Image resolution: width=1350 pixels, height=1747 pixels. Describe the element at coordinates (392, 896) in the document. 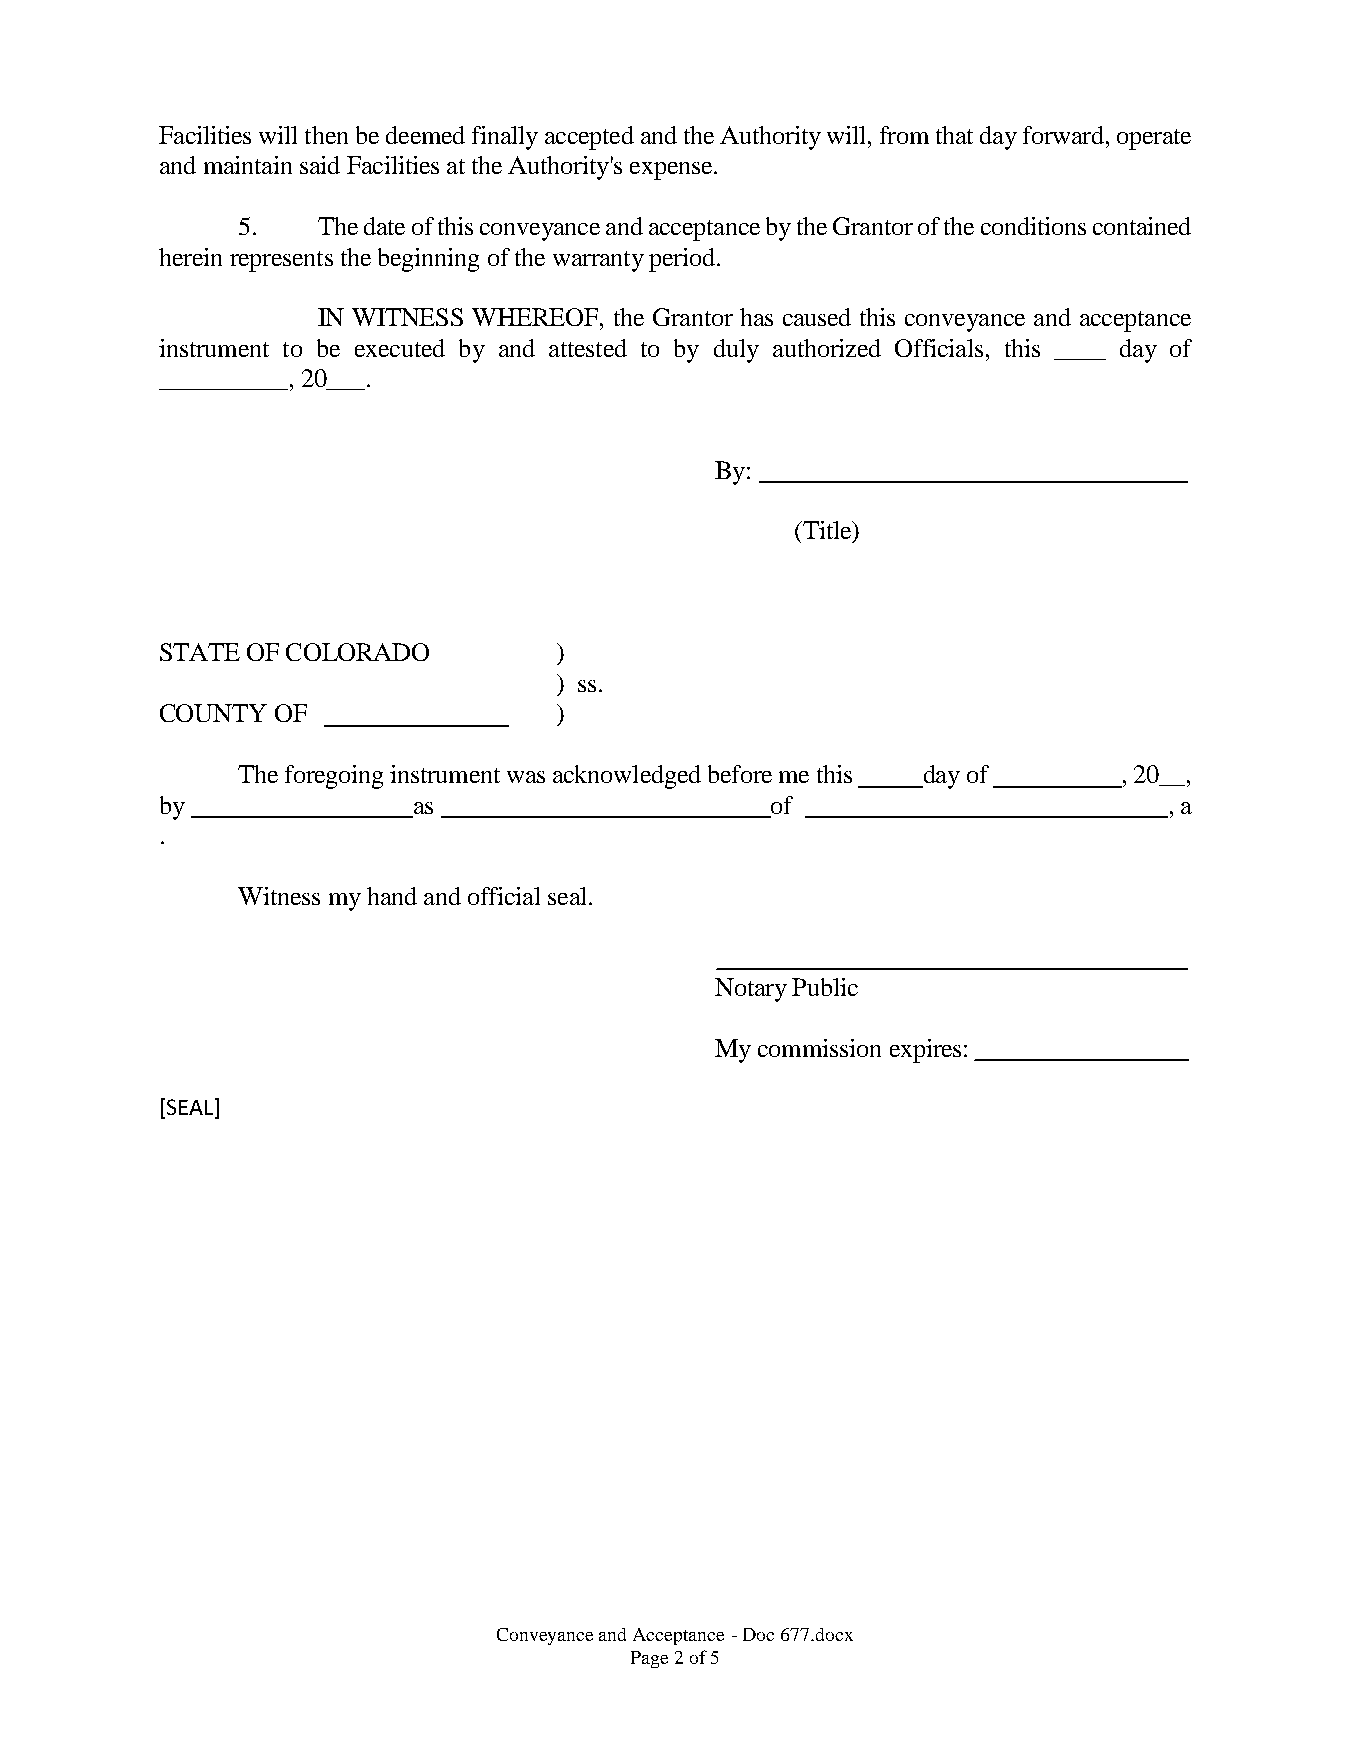

I see `hand` at that location.
